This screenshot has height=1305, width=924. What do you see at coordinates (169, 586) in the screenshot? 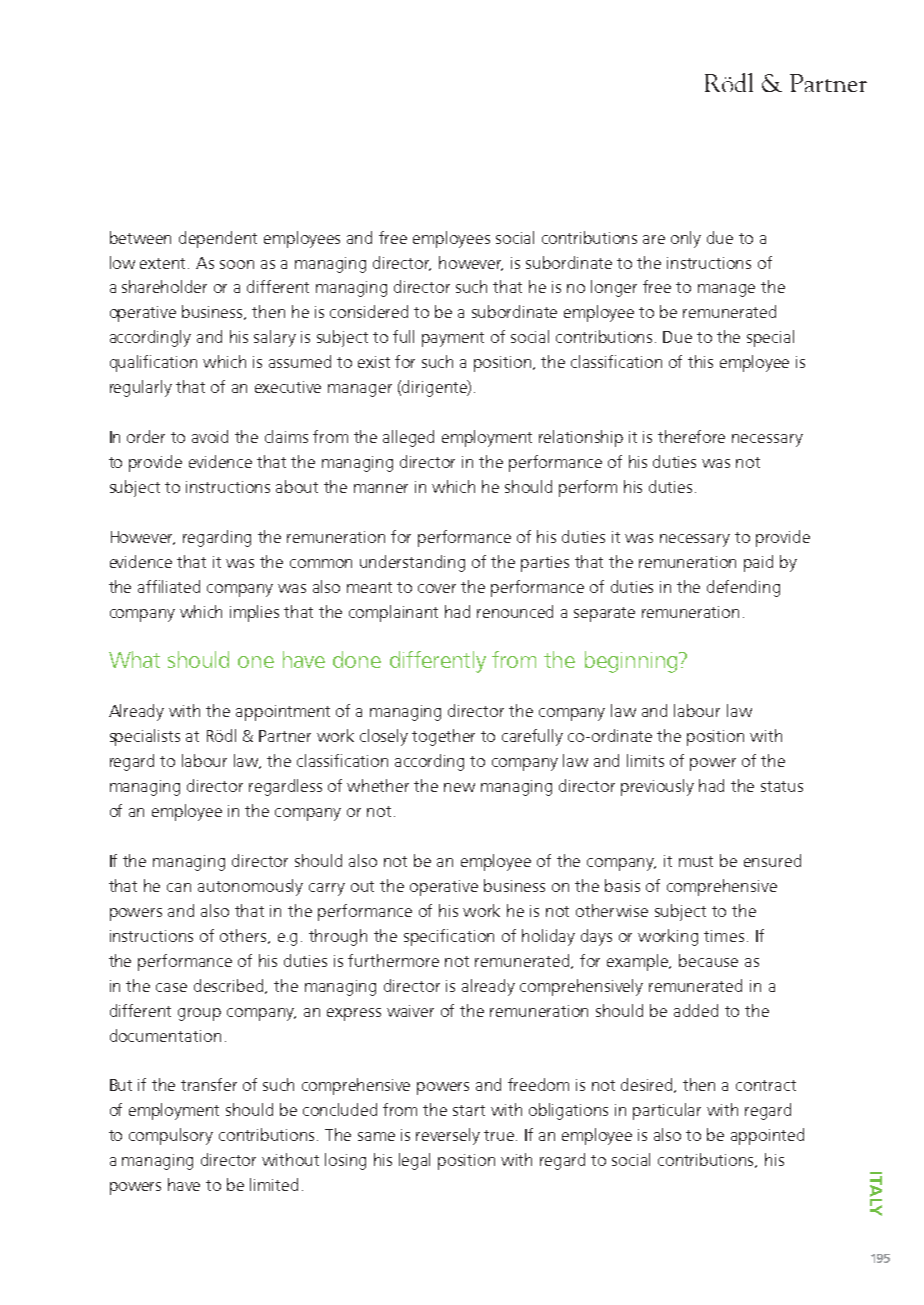
I see `affiliated` at bounding box center [169, 586].
